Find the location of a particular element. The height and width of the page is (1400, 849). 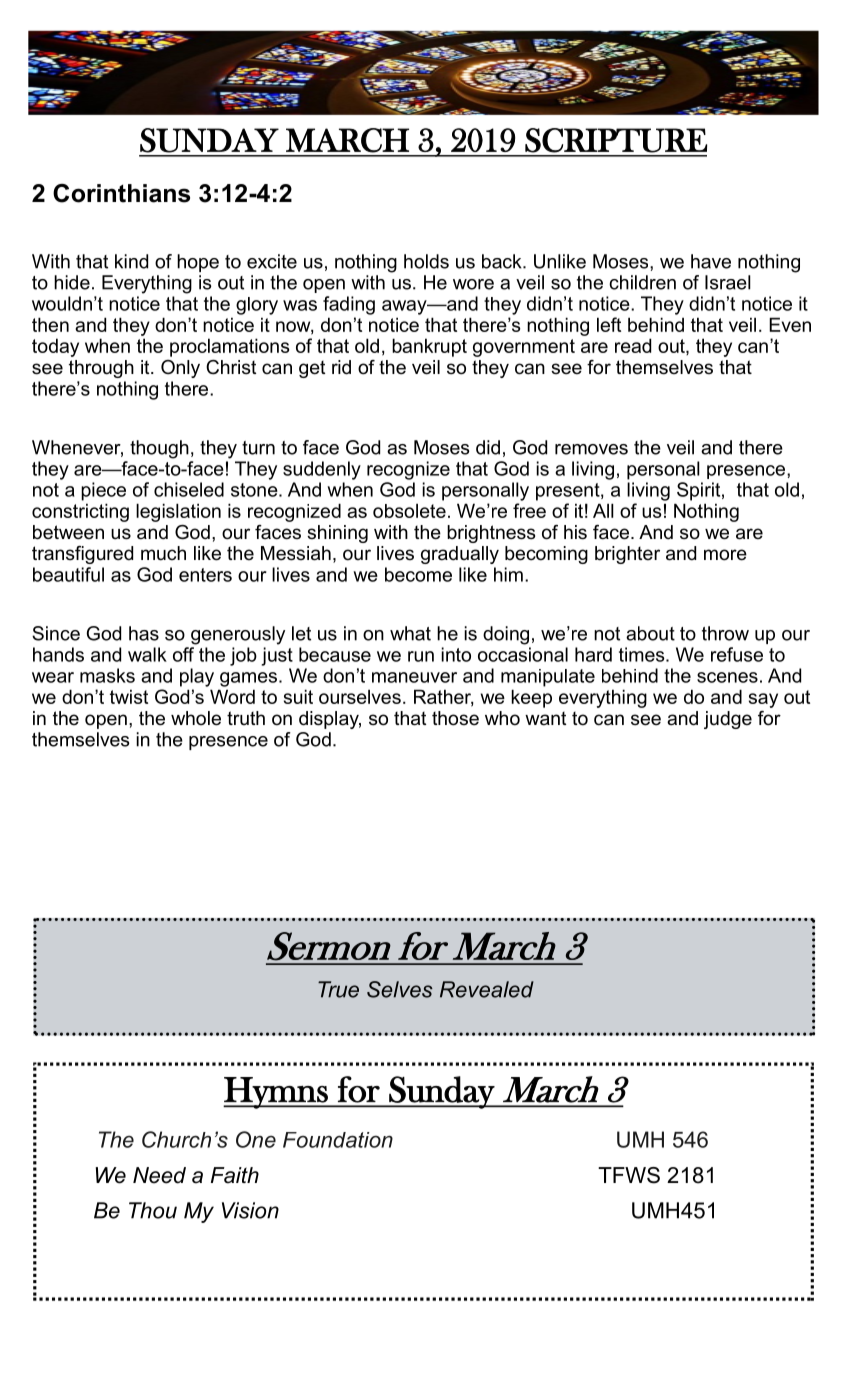

holds is located at coordinates (426, 261).
